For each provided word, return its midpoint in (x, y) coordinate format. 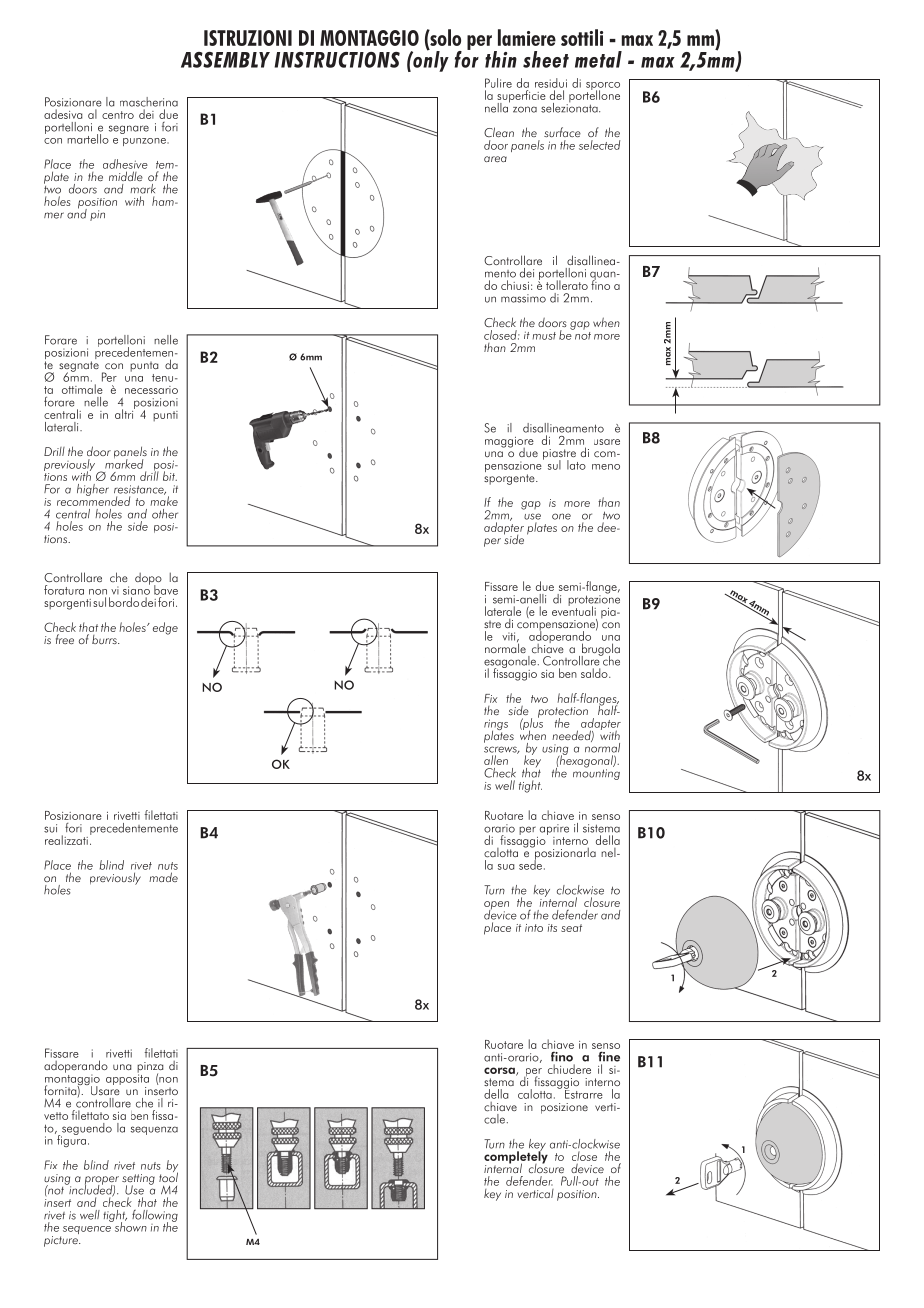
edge (165, 628)
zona (525, 109)
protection (563, 713)
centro (118, 115)
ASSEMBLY (225, 60)
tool (168, 1176)
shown (129, 1226)
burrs (105, 639)
